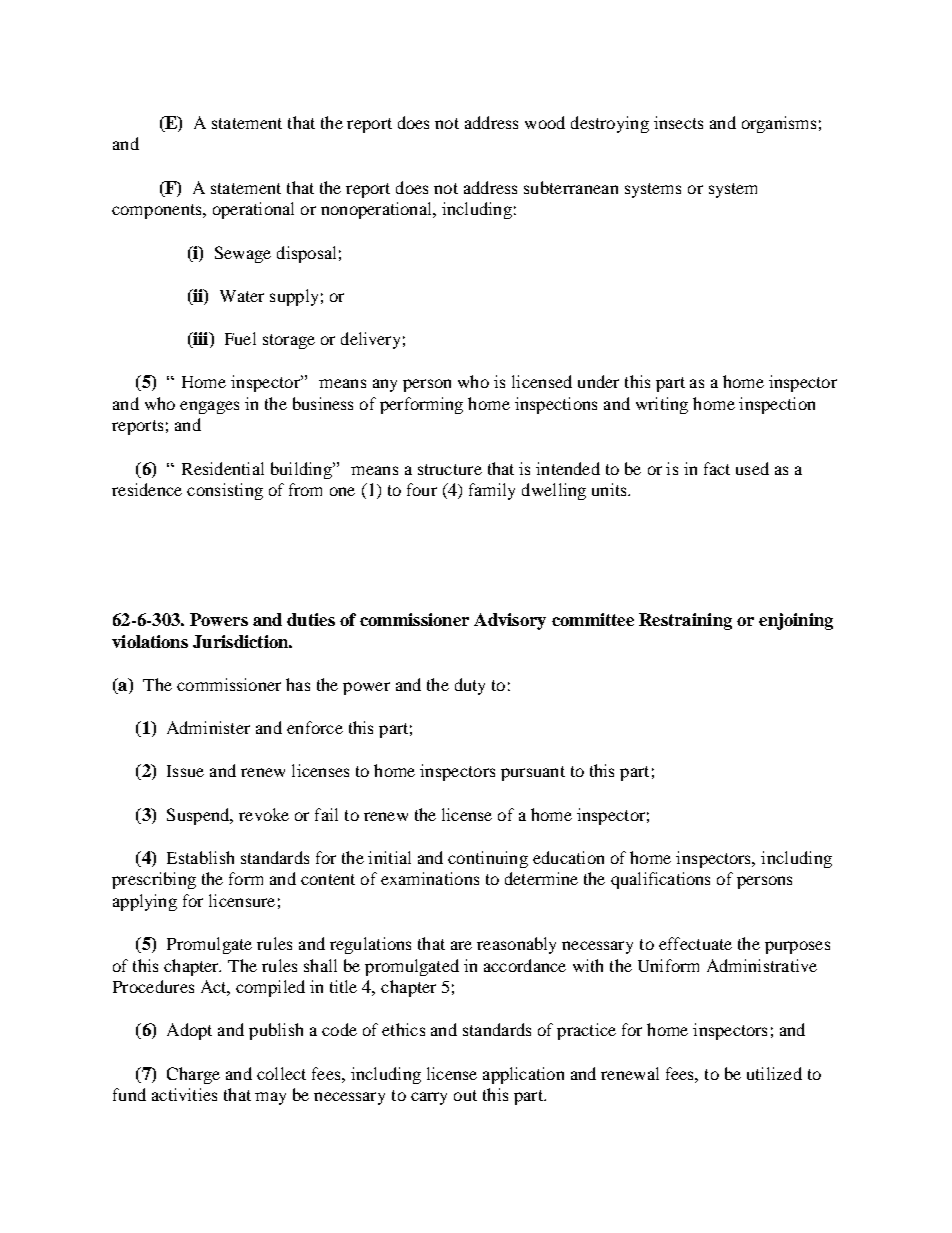  I want to click on qualifications, so click(660, 880).
